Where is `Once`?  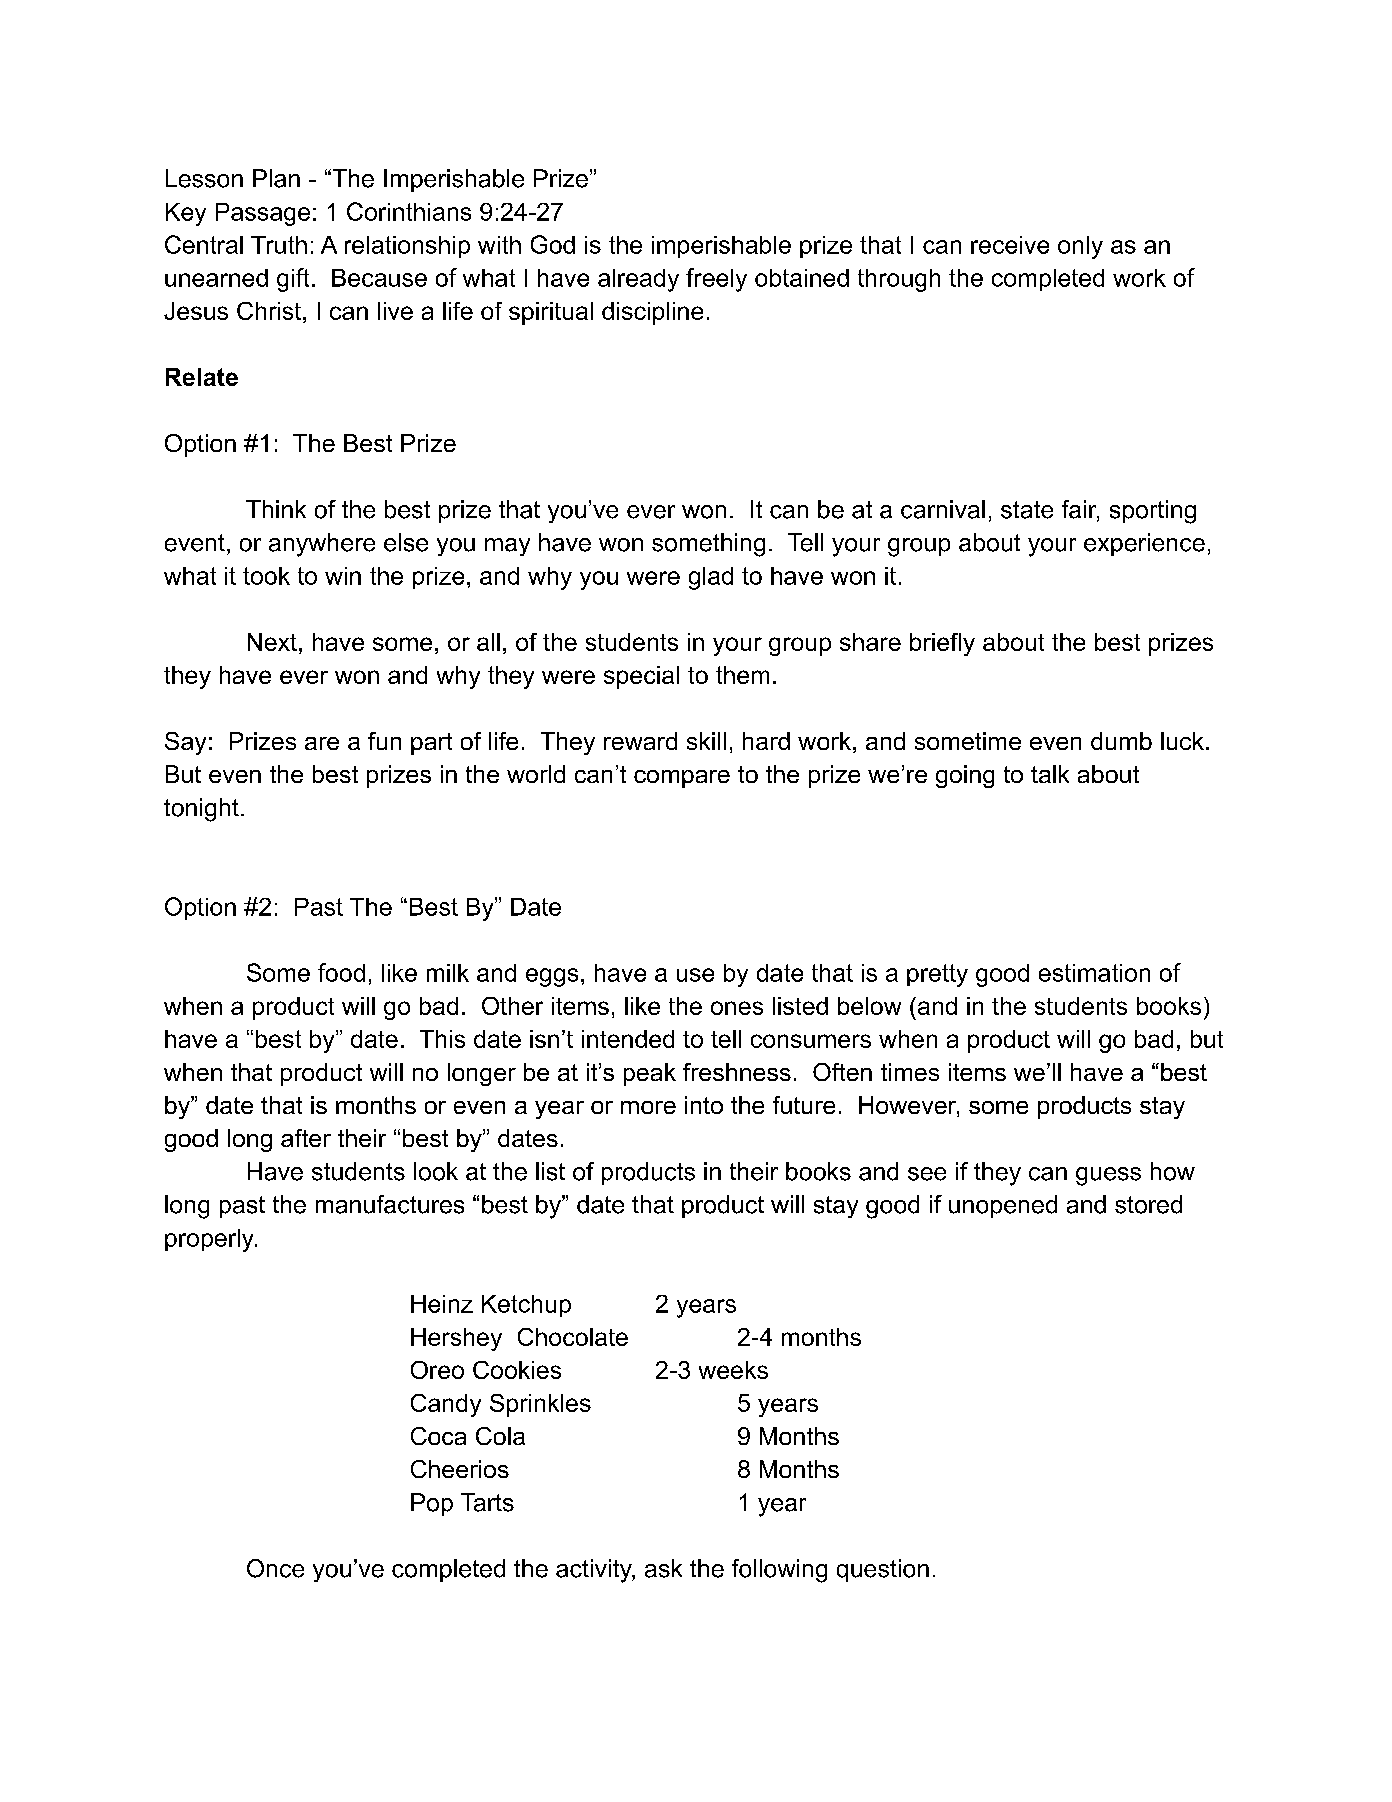 Once is located at coordinates (275, 1568).
